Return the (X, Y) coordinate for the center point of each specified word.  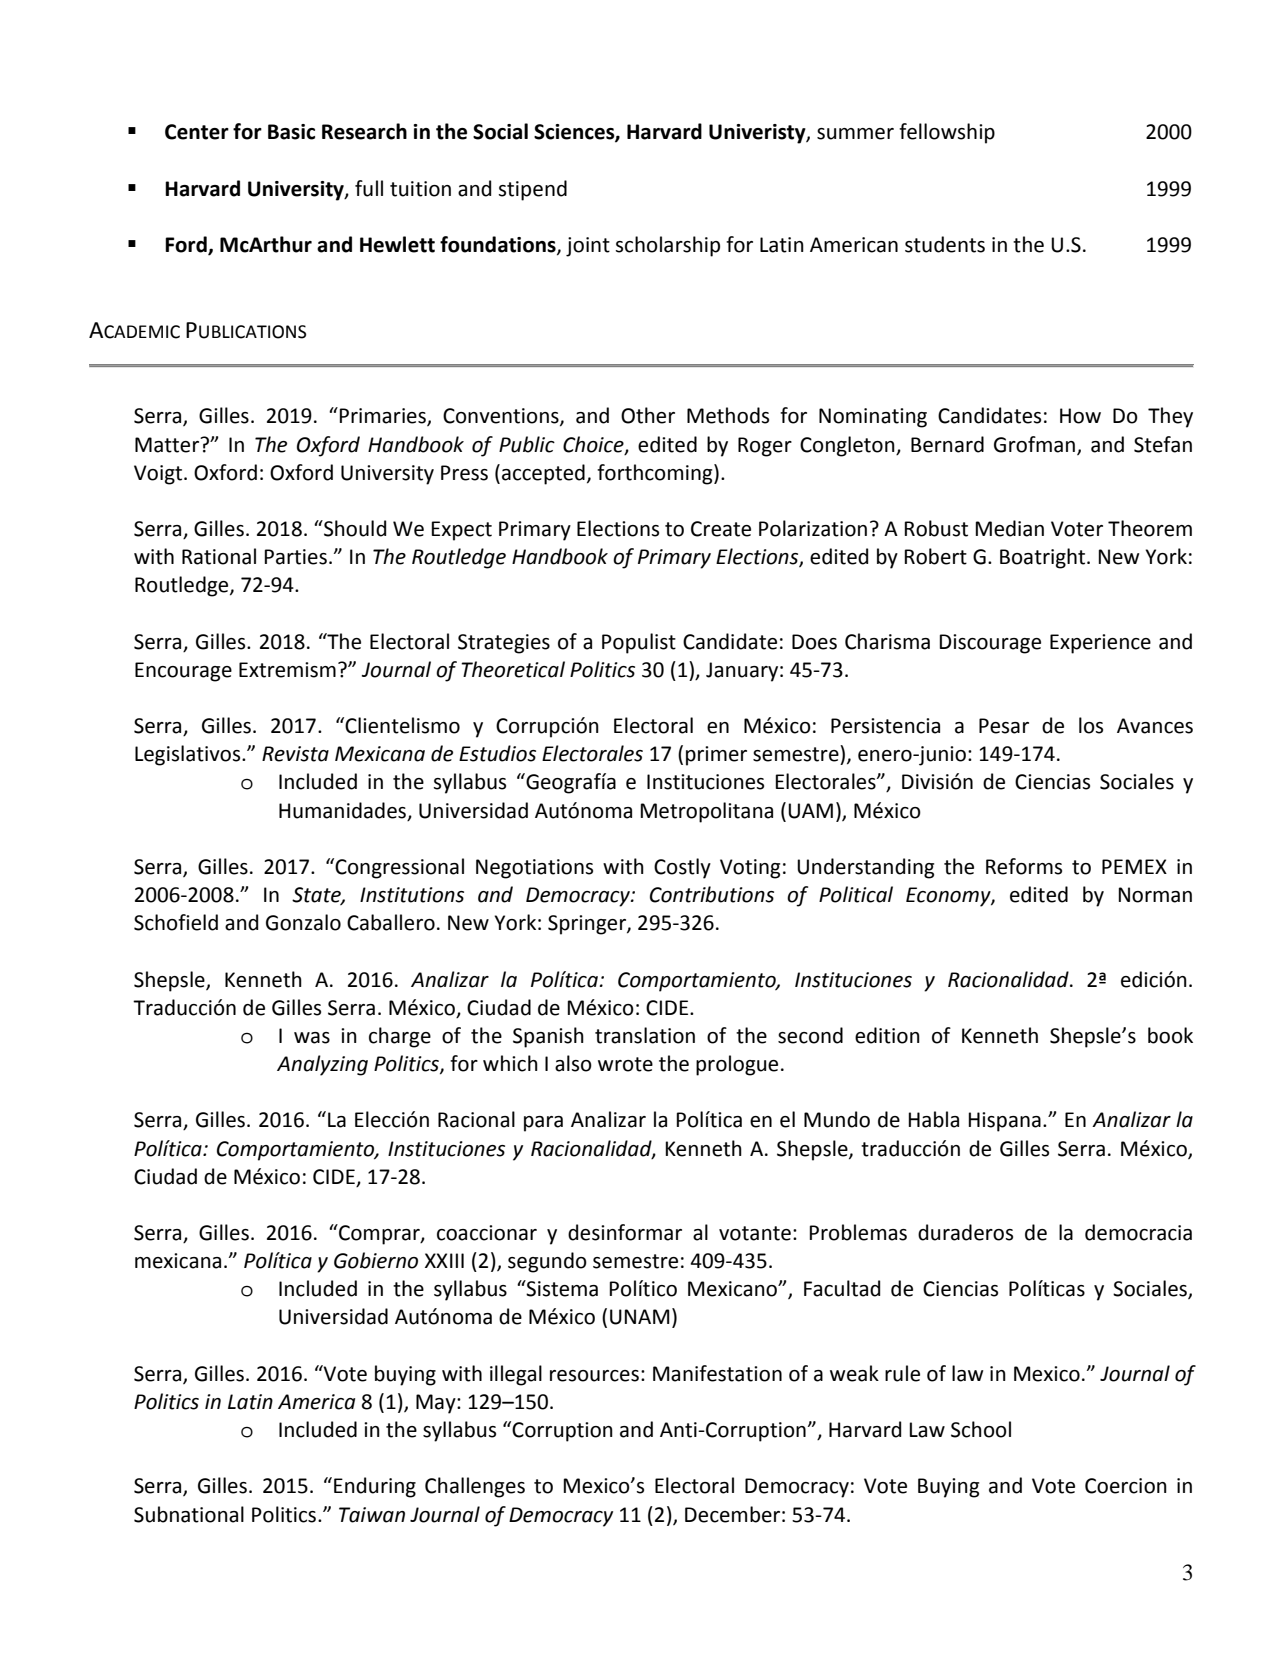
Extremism (287, 670)
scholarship (667, 246)
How (1080, 416)
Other (648, 415)
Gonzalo (303, 922)
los (1091, 725)
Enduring (375, 1487)
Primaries (384, 417)
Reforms (1024, 866)
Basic (291, 132)
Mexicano (734, 1289)
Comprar (379, 1234)
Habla (934, 1119)
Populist (639, 643)
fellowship (947, 133)
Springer (588, 925)
